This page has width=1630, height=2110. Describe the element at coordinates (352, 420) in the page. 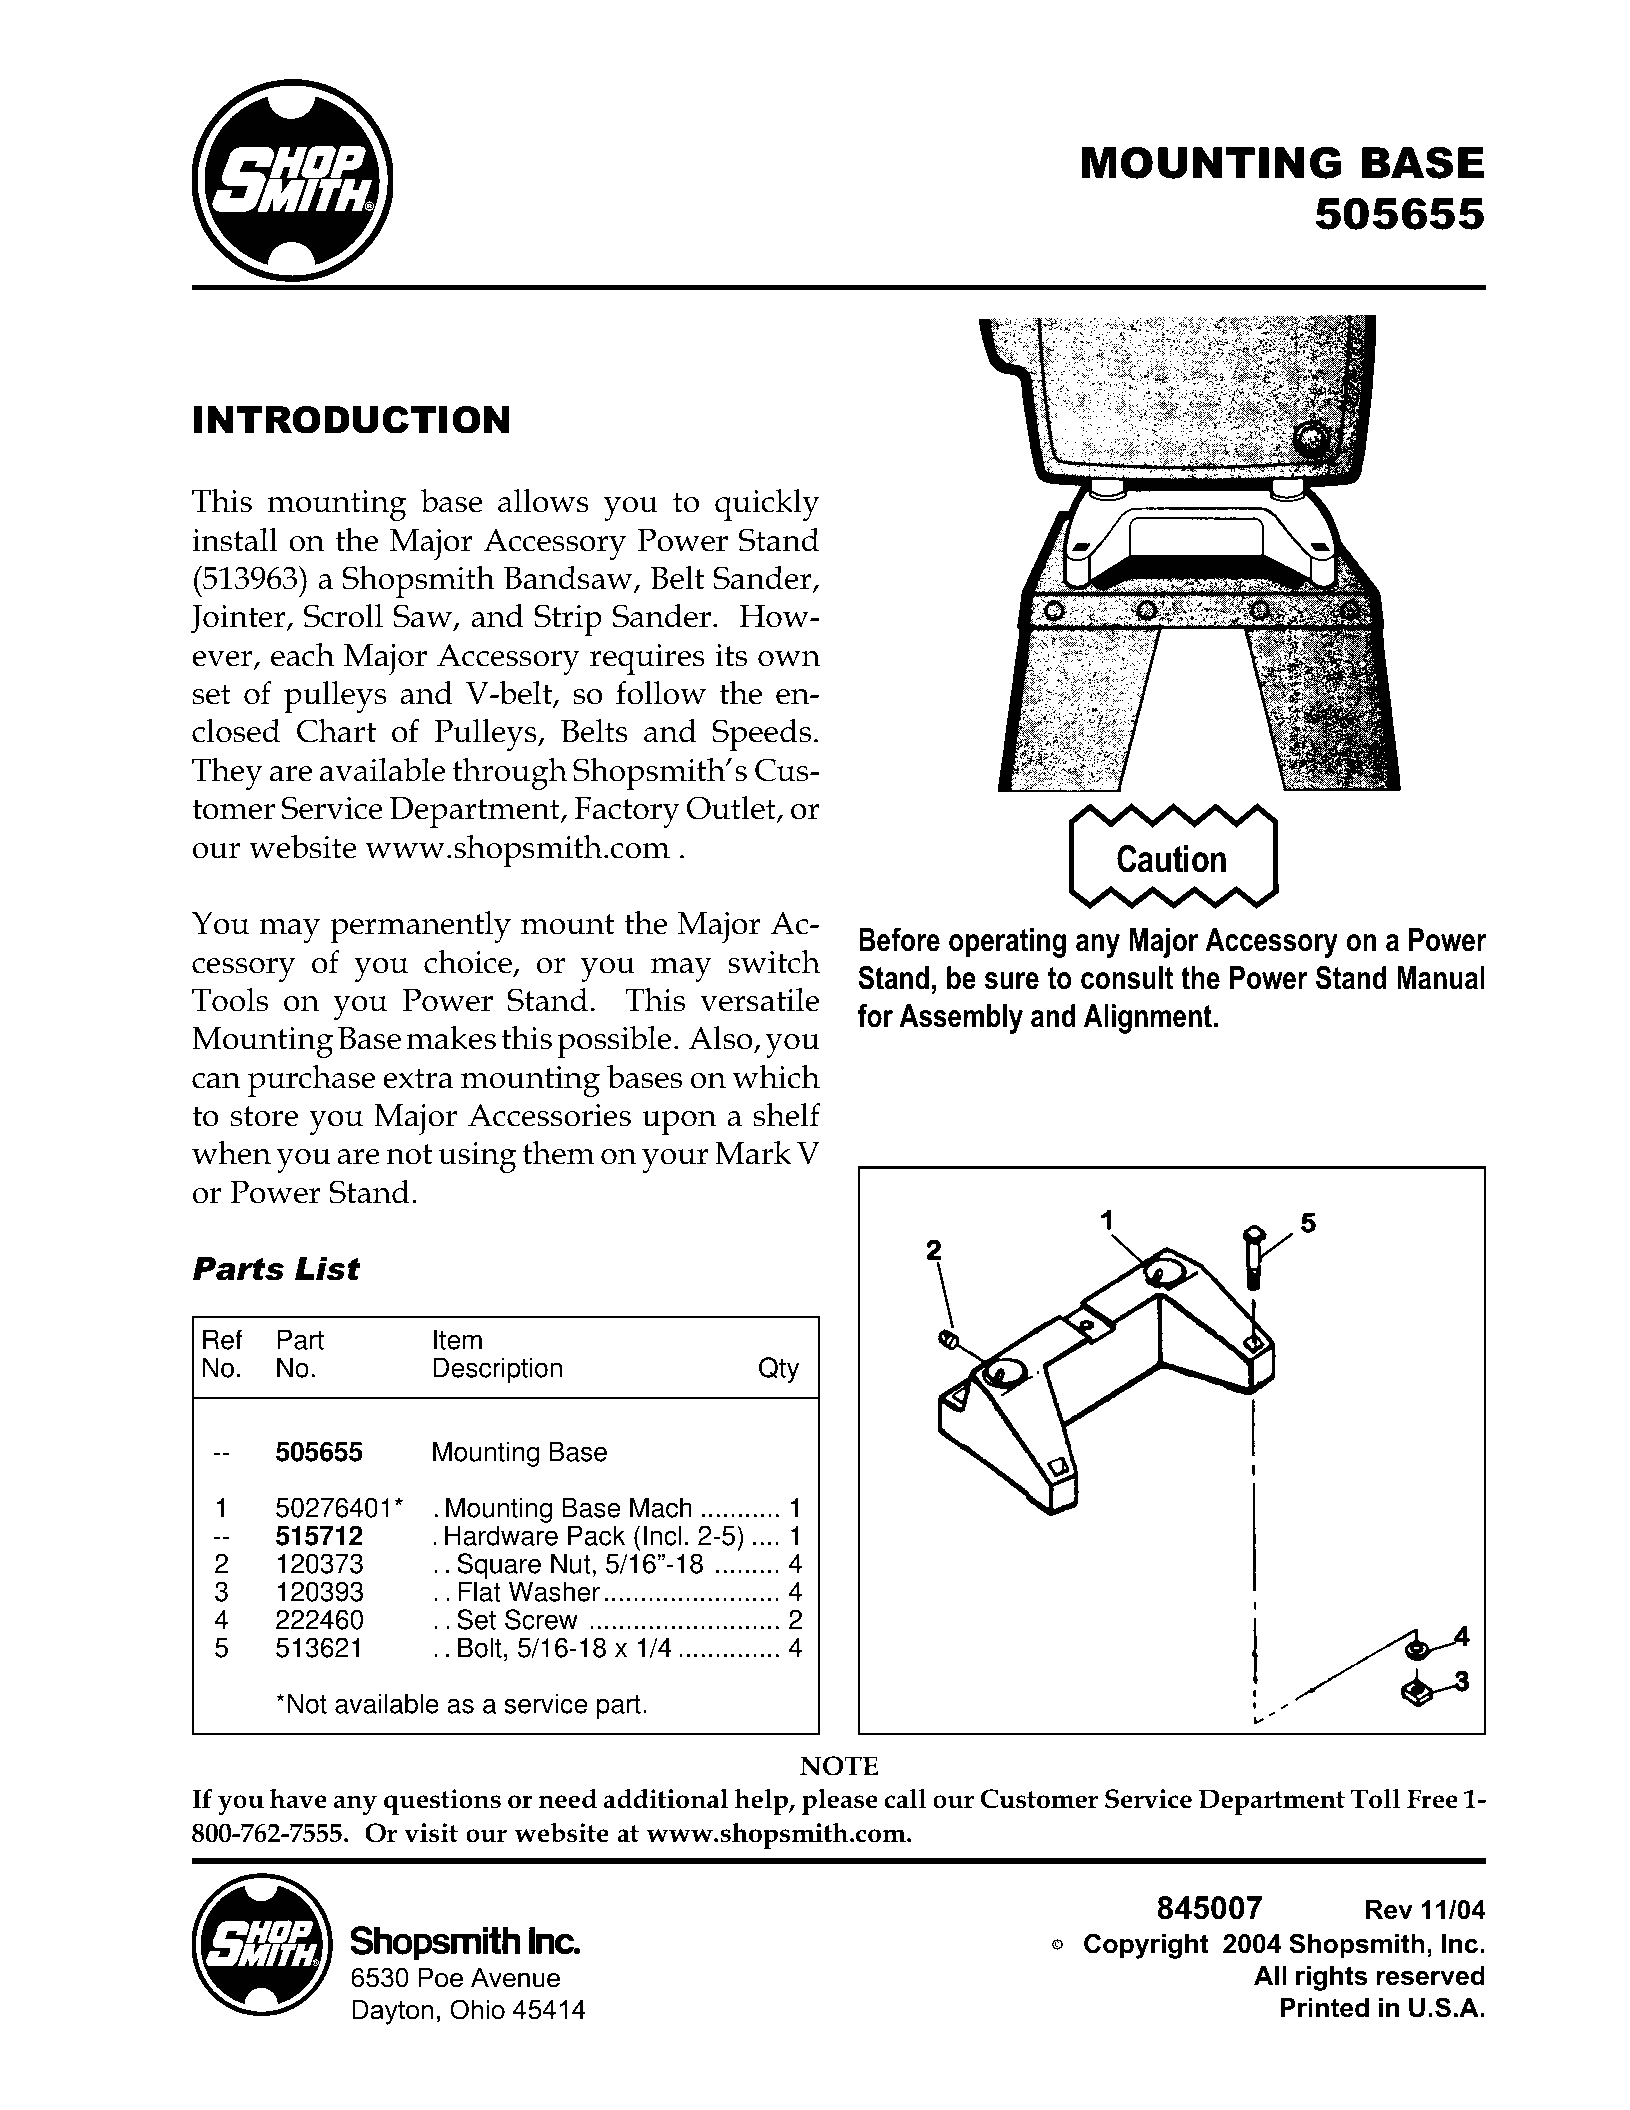

I see `INTRODUCTION` at that location.
